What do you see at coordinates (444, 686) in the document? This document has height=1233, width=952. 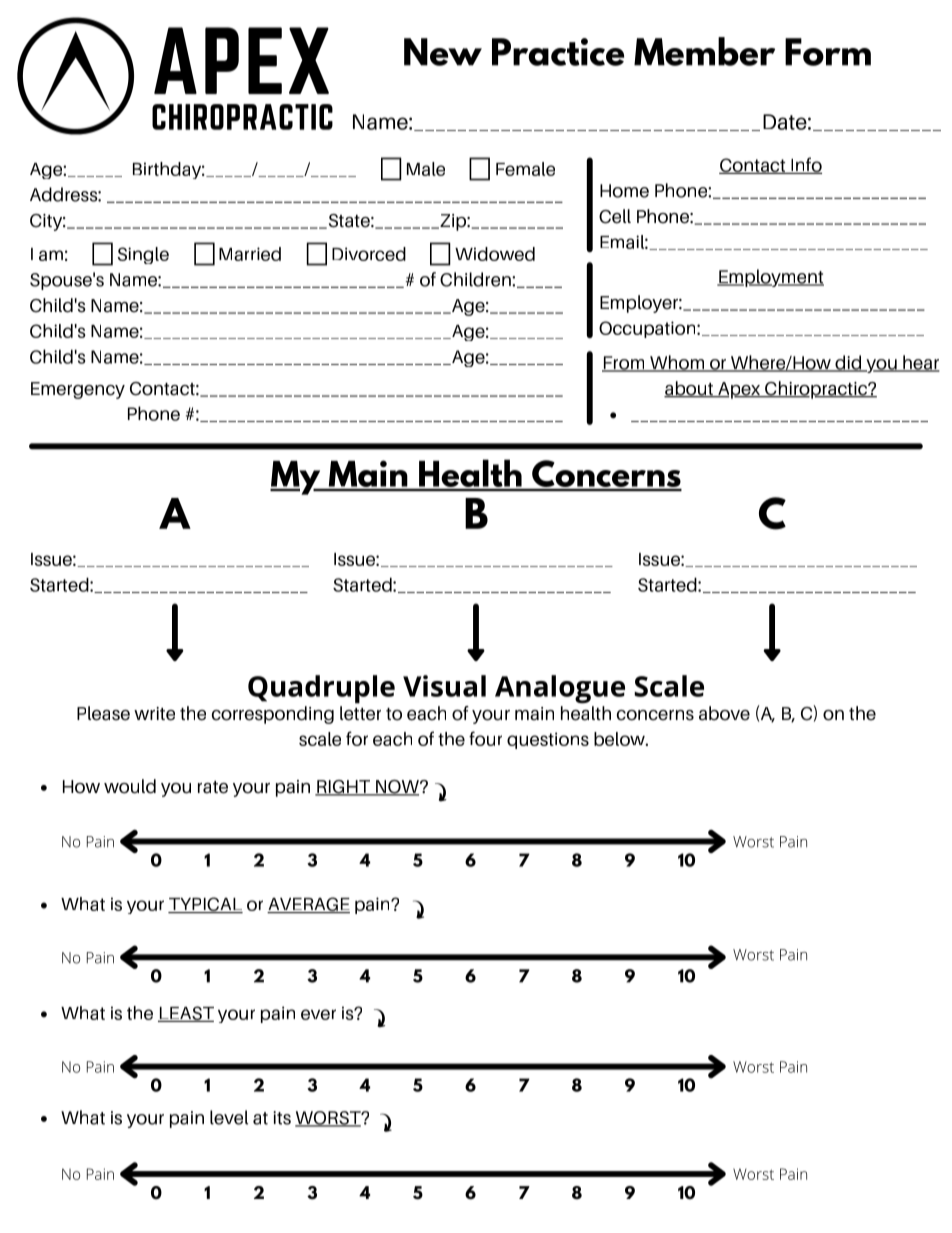 I see `Visual` at bounding box center [444, 686].
